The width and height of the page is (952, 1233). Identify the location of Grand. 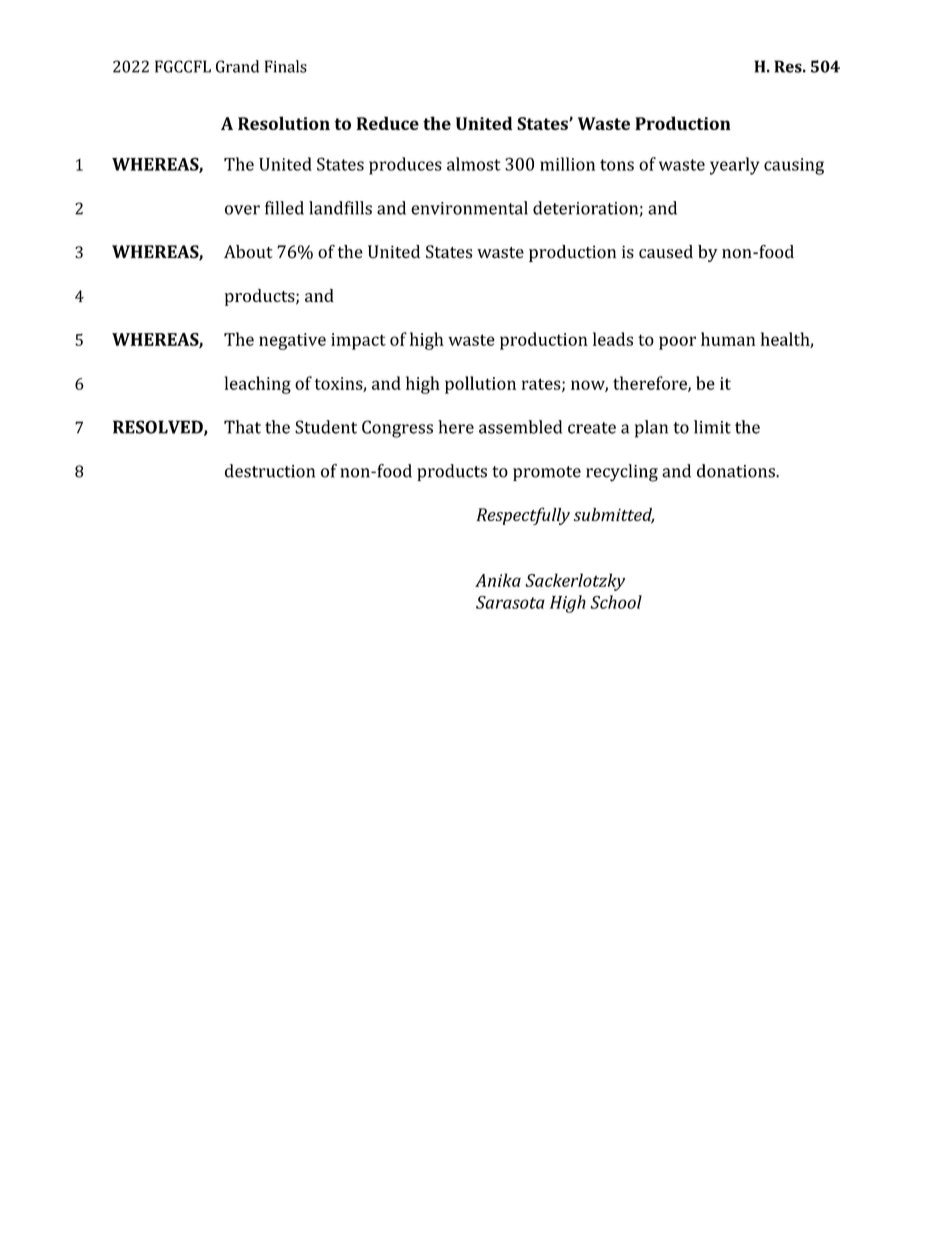
(237, 66).
